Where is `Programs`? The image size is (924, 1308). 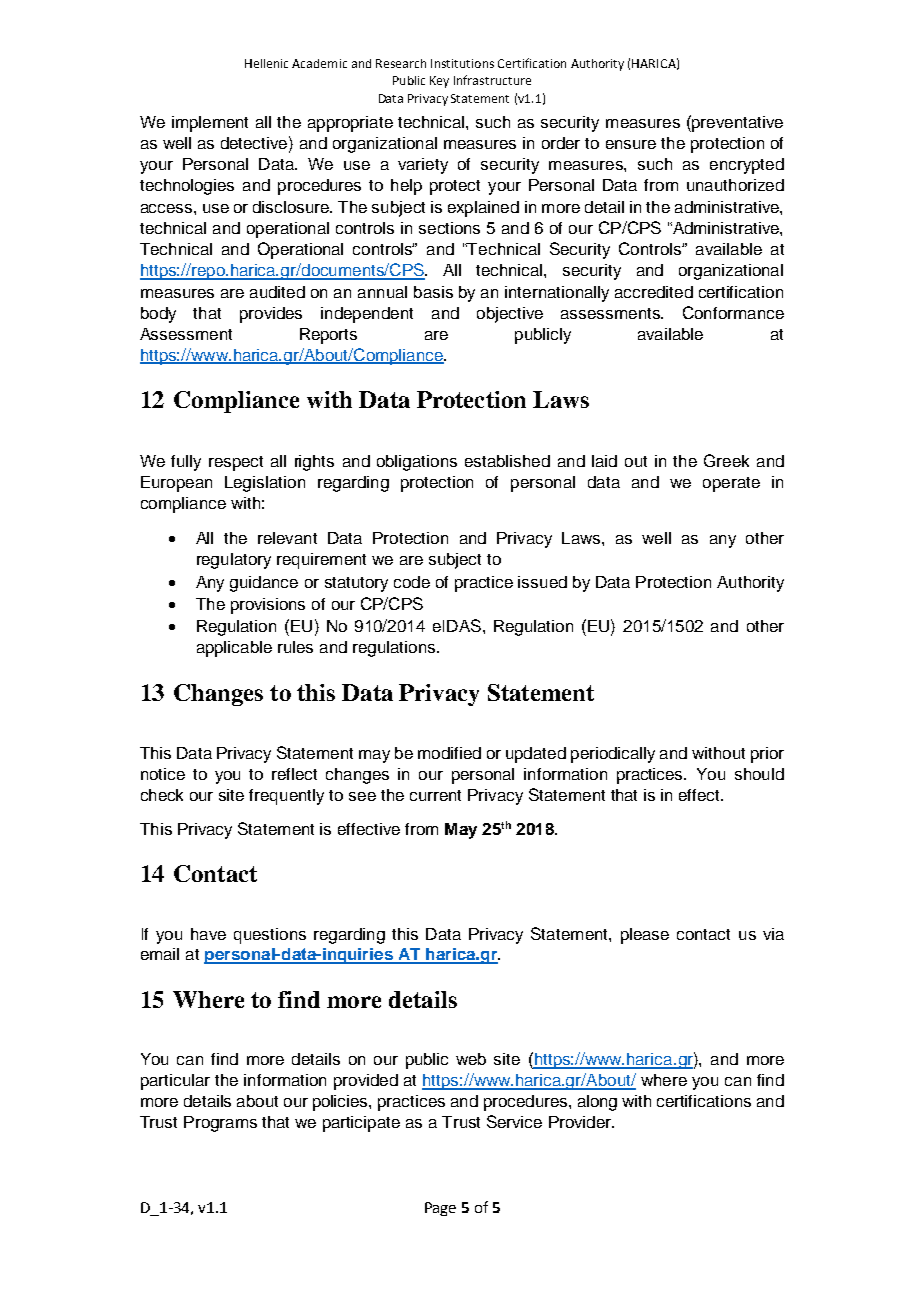
Programs is located at coordinates (220, 1124).
